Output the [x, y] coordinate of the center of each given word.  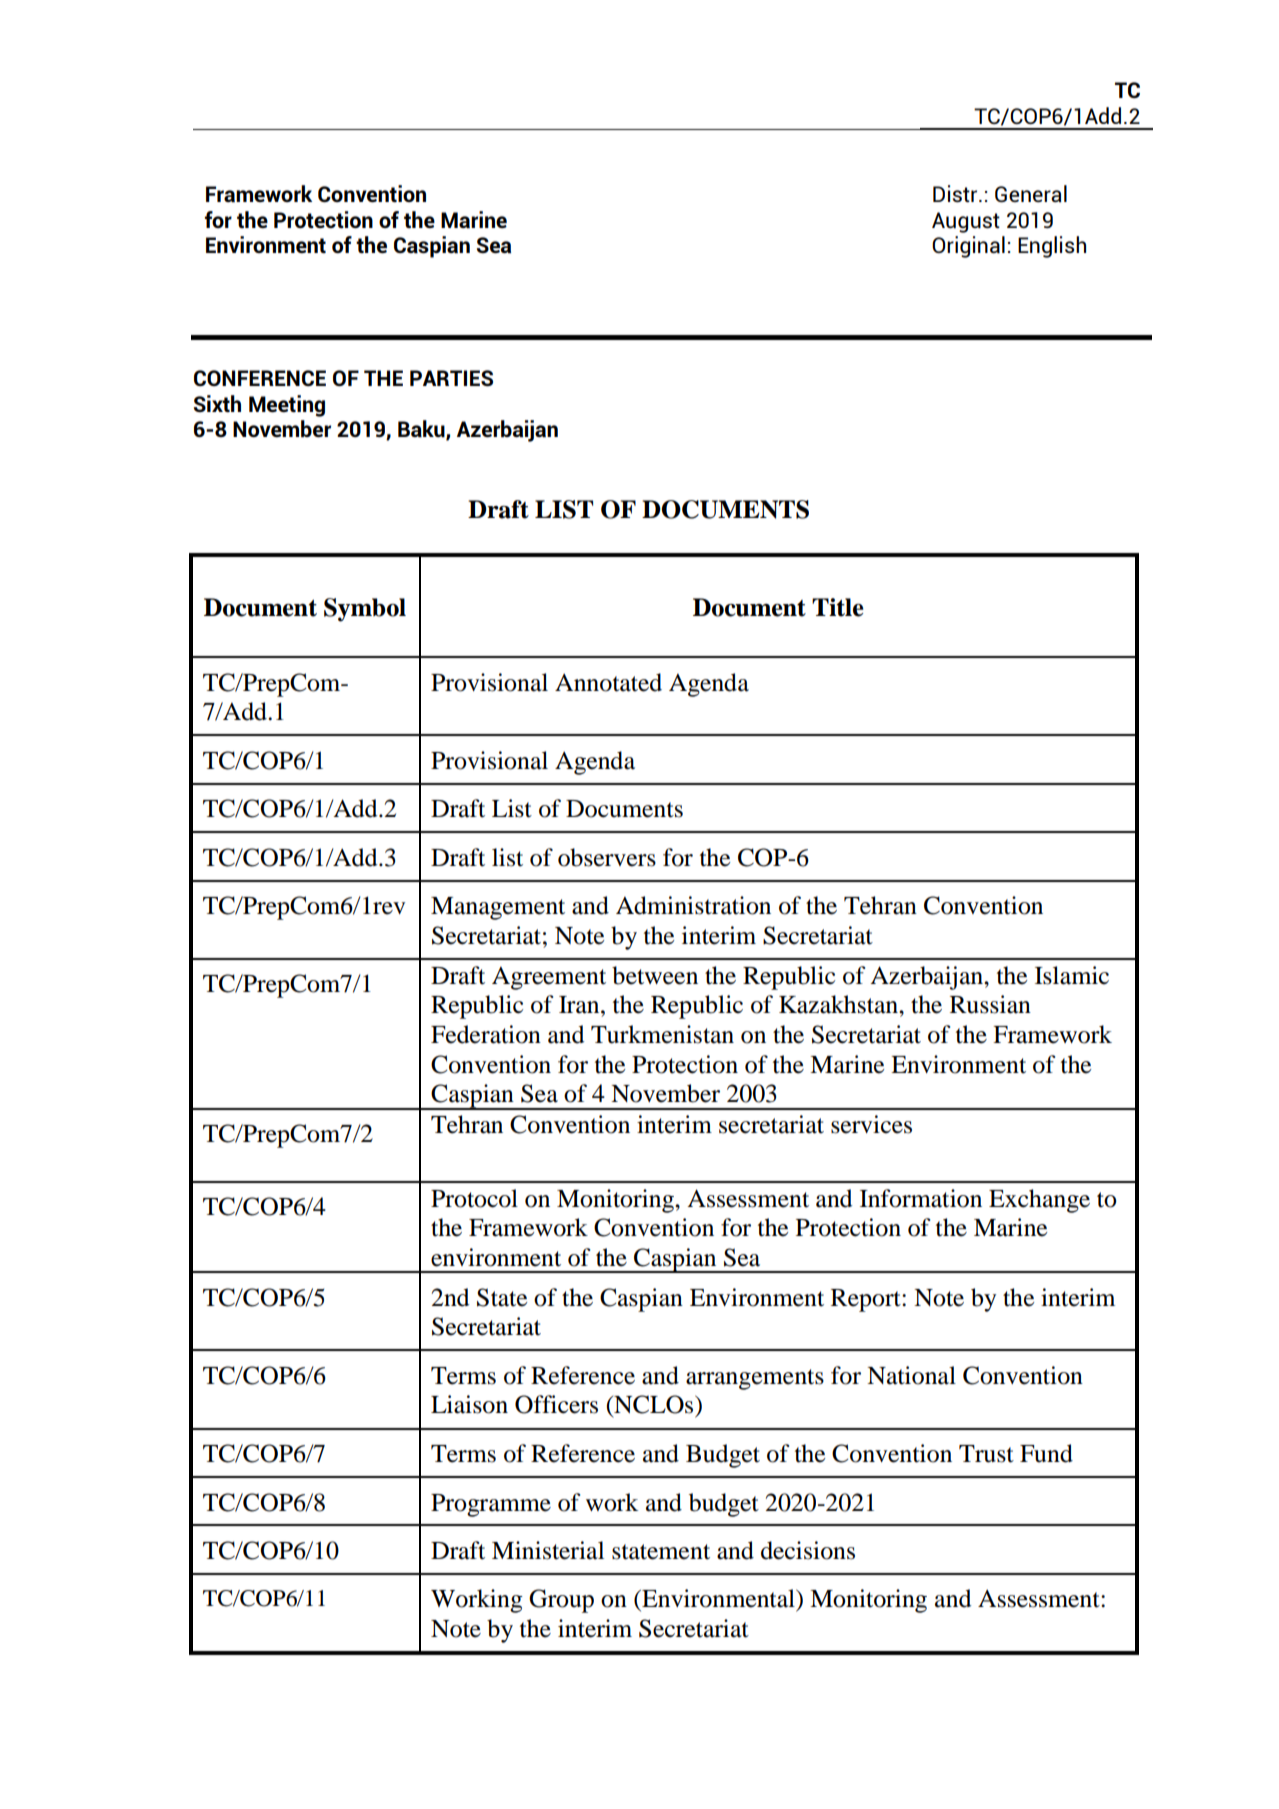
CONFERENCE [260, 378]
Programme [491, 1505]
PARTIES [451, 378]
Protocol [474, 1198]
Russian [990, 1004]
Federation [486, 1034]
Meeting [287, 406]
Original [968, 247]
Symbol [365, 610]
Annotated [608, 682]
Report [867, 1300]
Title [838, 607]
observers [607, 857]
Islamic [1072, 975]
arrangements [755, 1379]
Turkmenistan [662, 1034]
